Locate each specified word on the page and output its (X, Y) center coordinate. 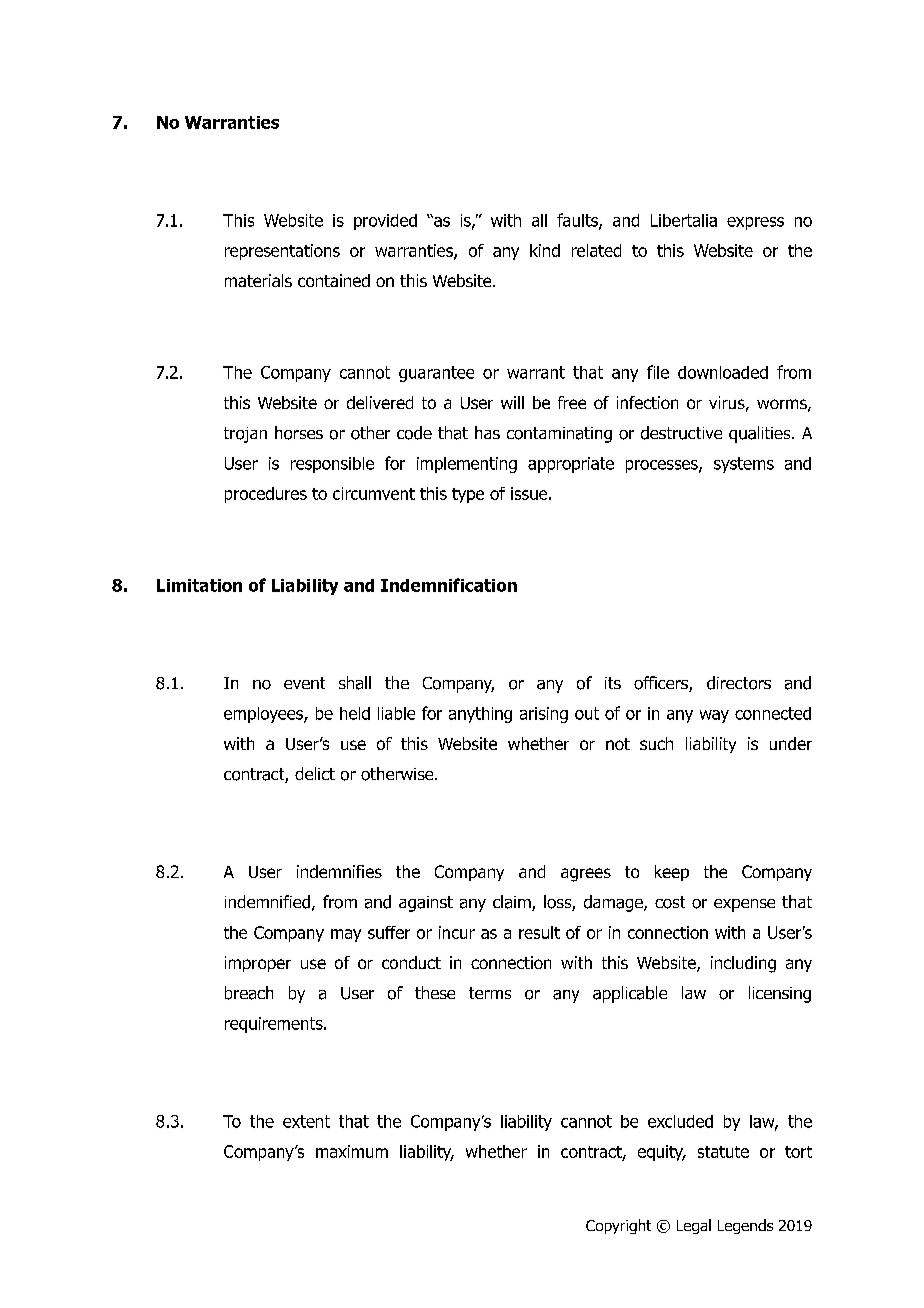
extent (306, 1121)
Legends (745, 1226)
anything (480, 715)
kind (545, 250)
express (755, 223)
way (714, 716)
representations (282, 252)
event (304, 683)
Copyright (618, 1226)
